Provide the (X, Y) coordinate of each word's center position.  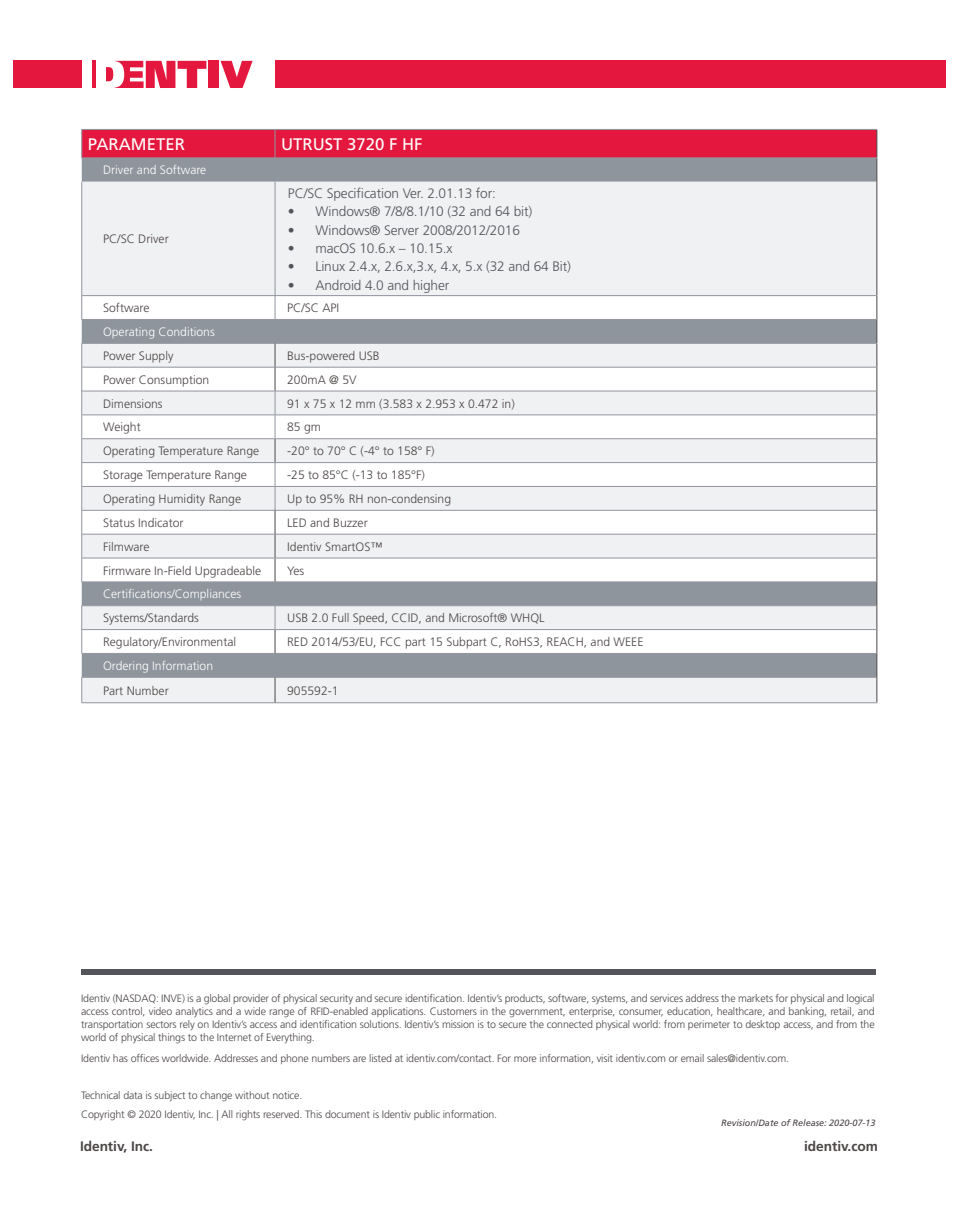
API (330, 307)
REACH (566, 642)
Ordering (126, 667)
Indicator (161, 522)
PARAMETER (136, 144)
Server (402, 230)
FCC (390, 641)
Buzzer (351, 522)
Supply (156, 357)
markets (755, 998)
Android (338, 285)
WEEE (628, 641)
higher (431, 286)
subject (170, 1096)
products (525, 999)
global (217, 999)
